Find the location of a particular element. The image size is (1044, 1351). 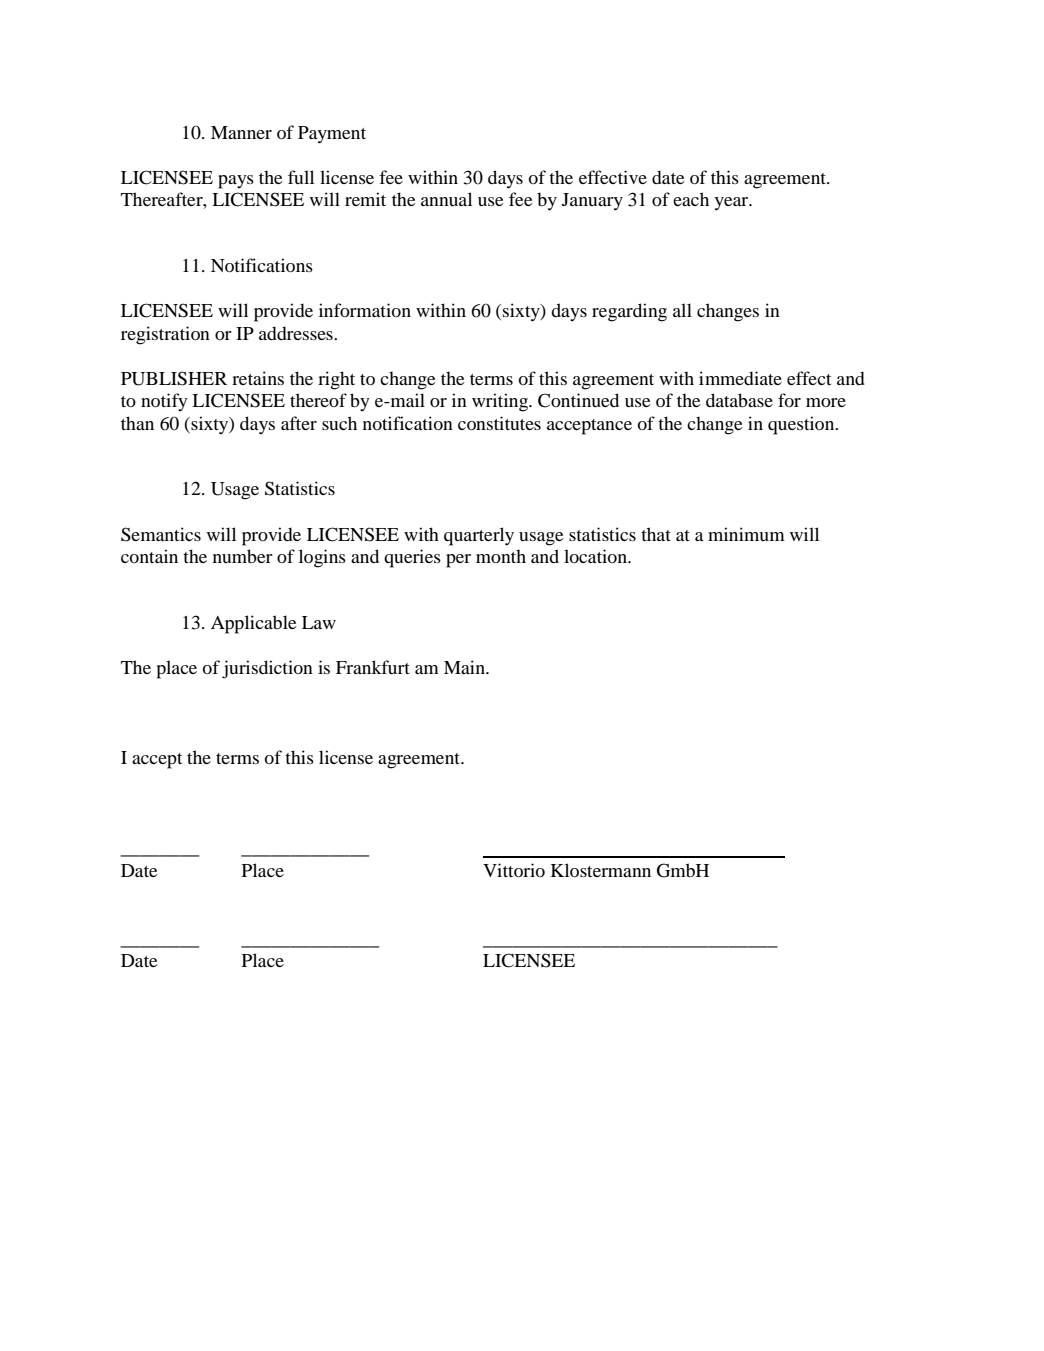

all is located at coordinates (682, 310).
